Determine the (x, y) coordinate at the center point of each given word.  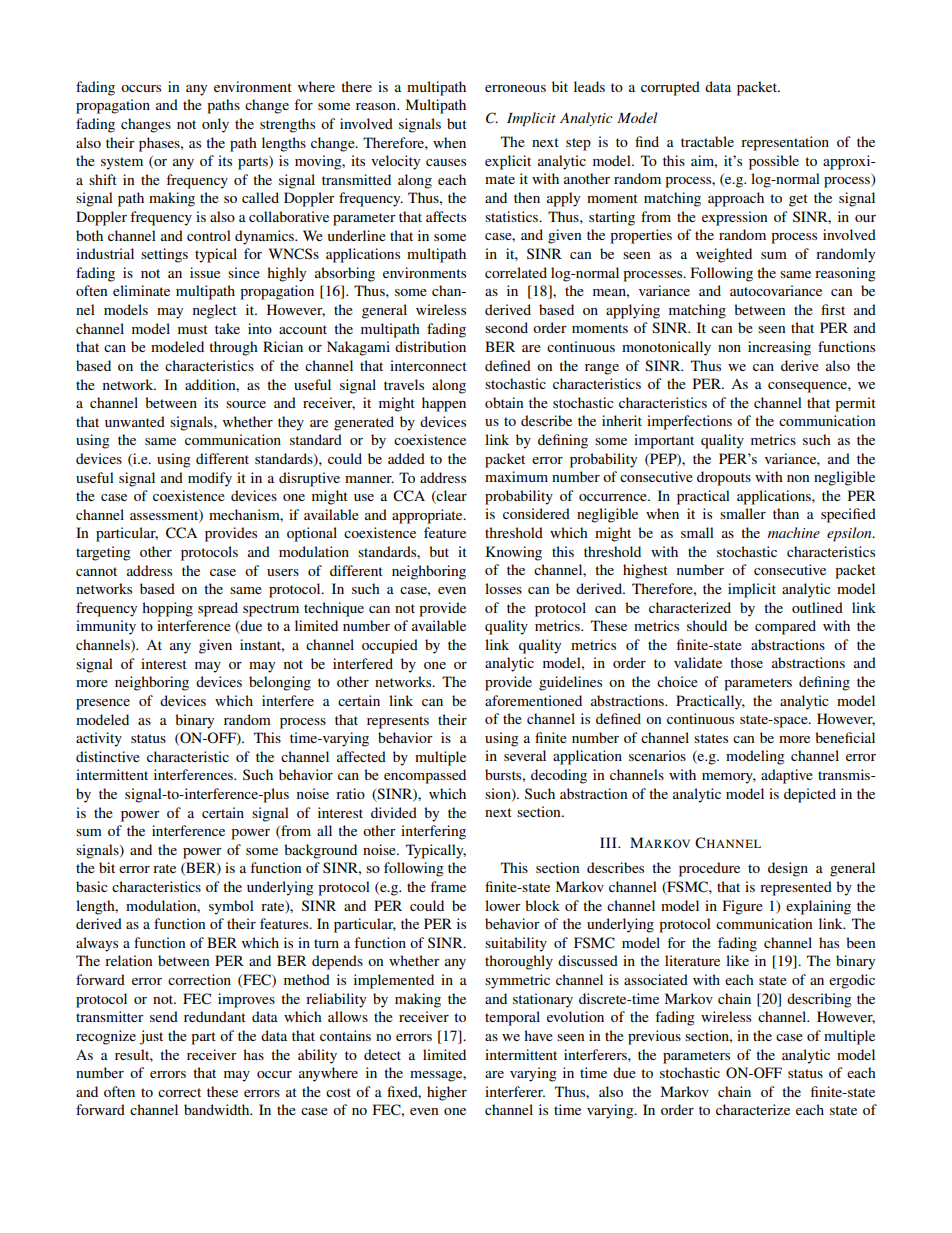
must (193, 329)
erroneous (515, 88)
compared (785, 627)
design (788, 869)
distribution (430, 346)
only (215, 125)
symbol (231, 907)
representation (785, 143)
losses (503, 588)
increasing (779, 348)
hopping (167, 609)
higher (447, 1093)
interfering (433, 832)
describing (819, 1000)
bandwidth (218, 1109)
